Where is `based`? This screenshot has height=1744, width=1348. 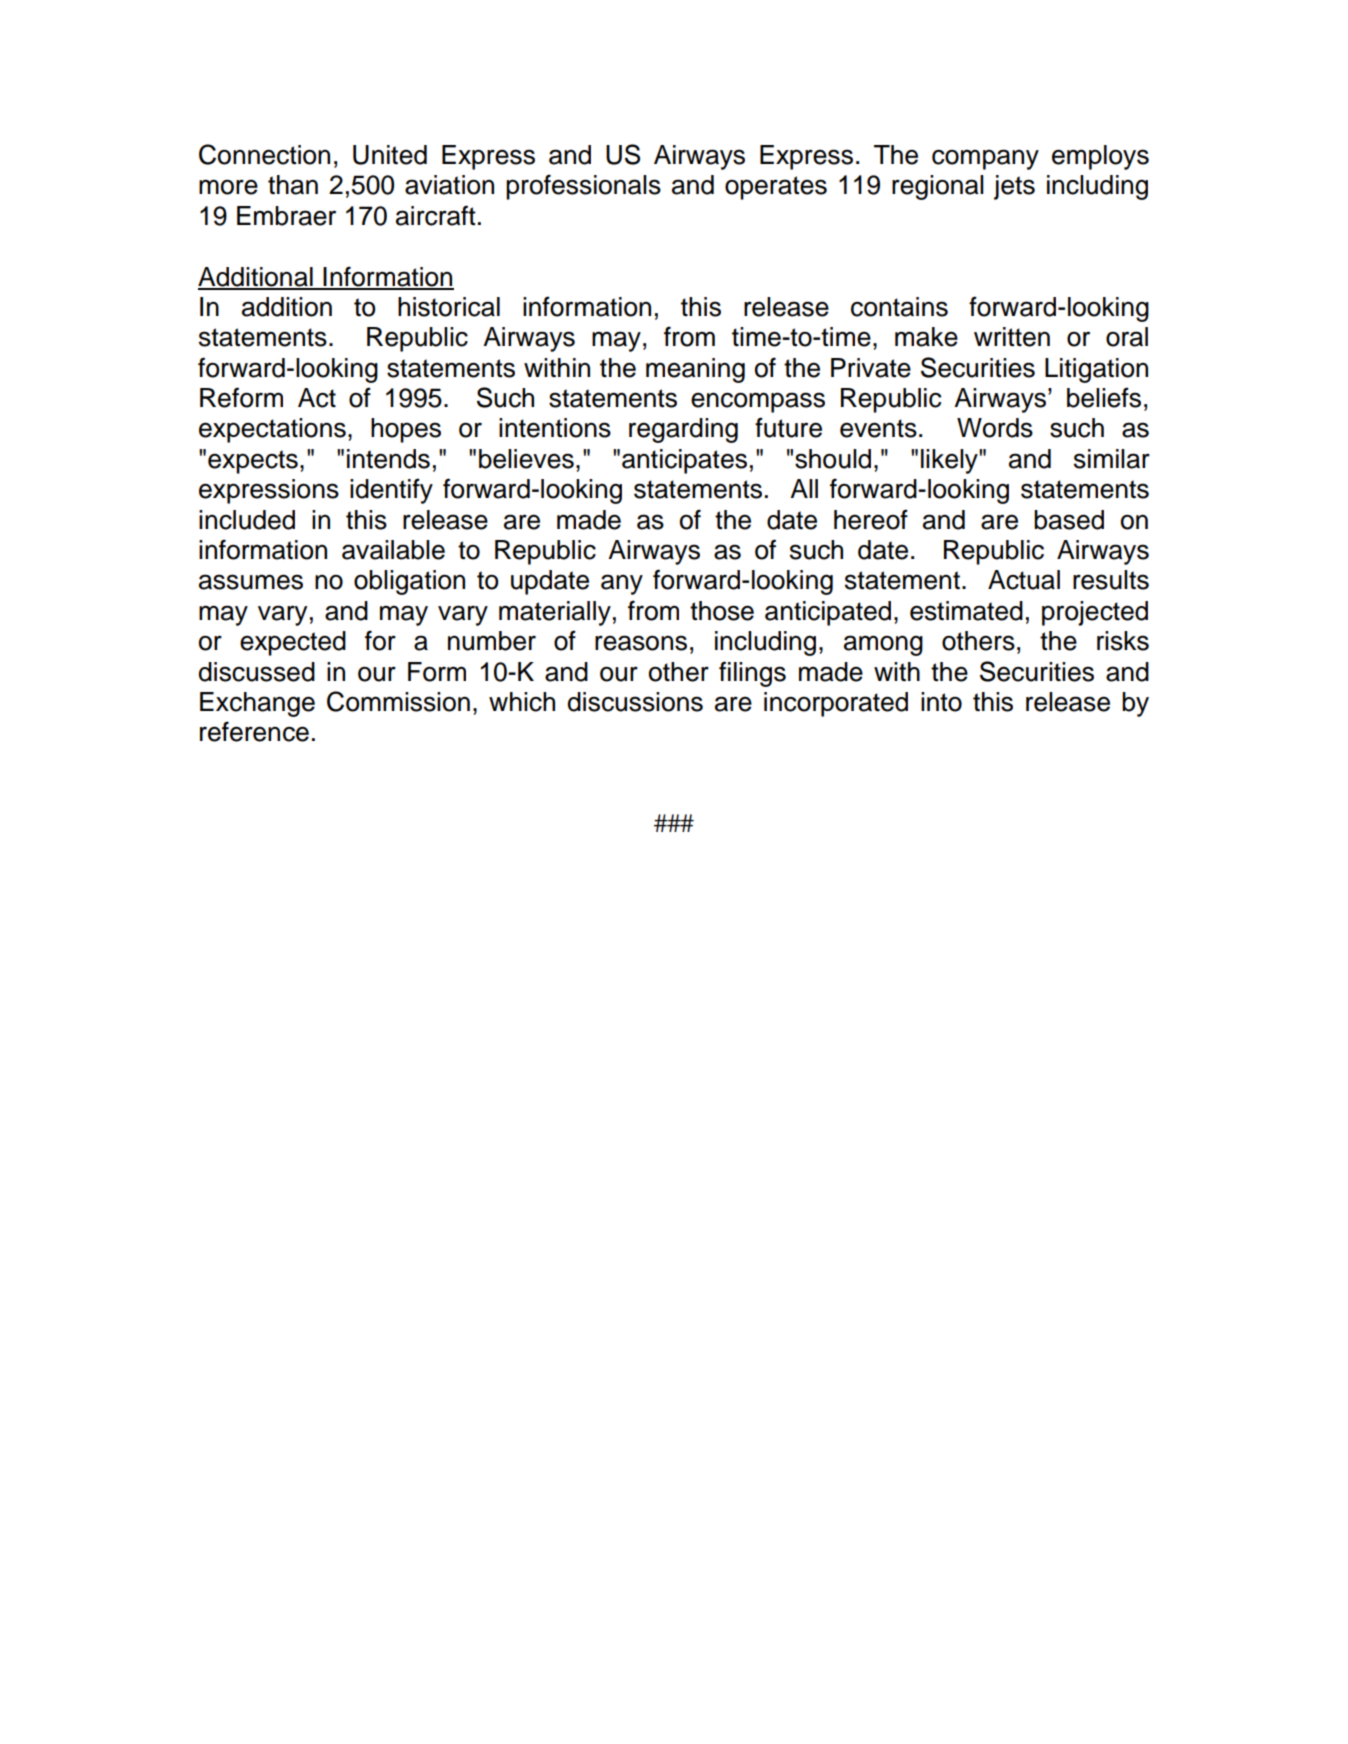 based is located at coordinates (1069, 520).
